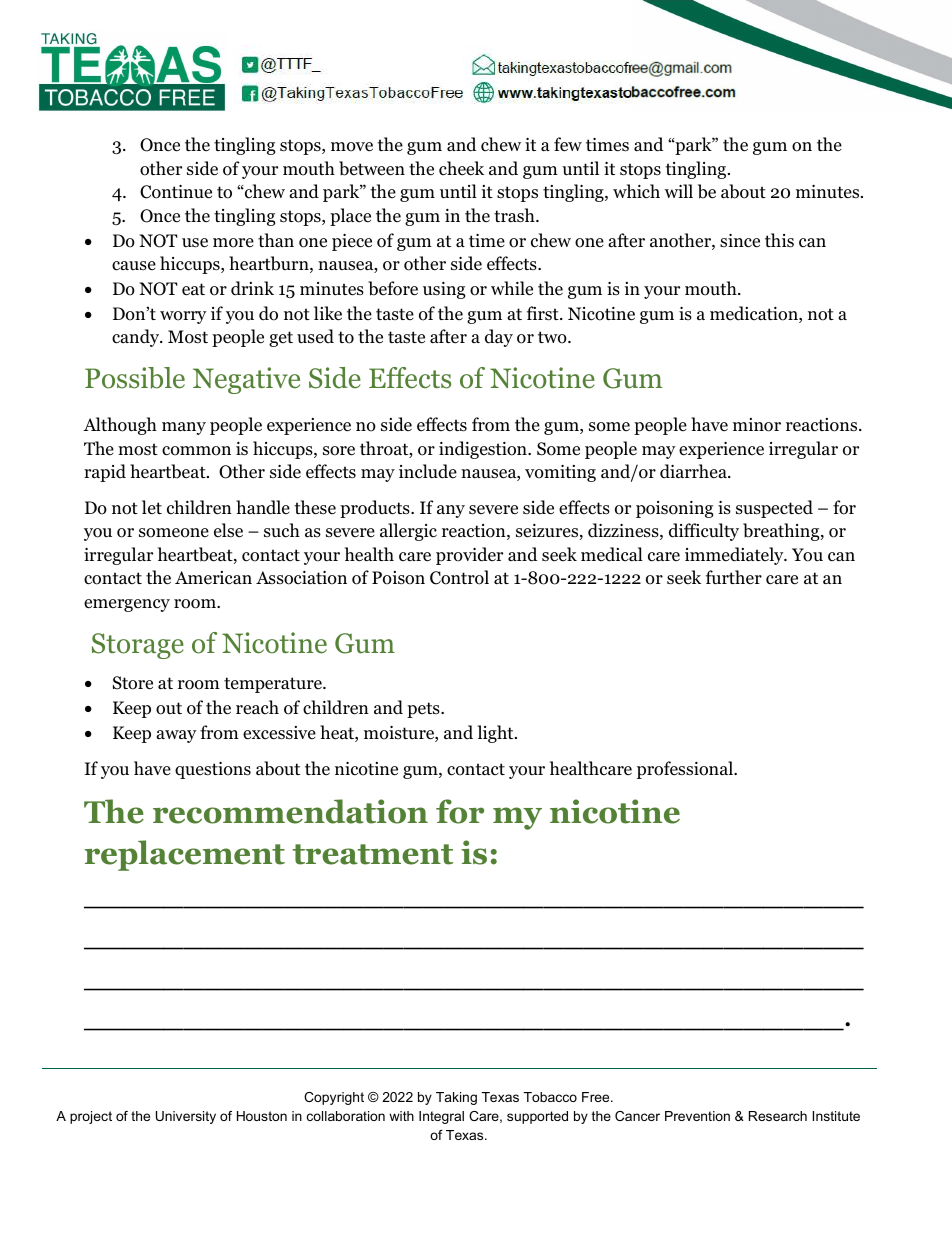 This image has height=1233, width=952. What do you see at coordinates (679, 191) in the image?
I see `will` at bounding box center [679, 191].
